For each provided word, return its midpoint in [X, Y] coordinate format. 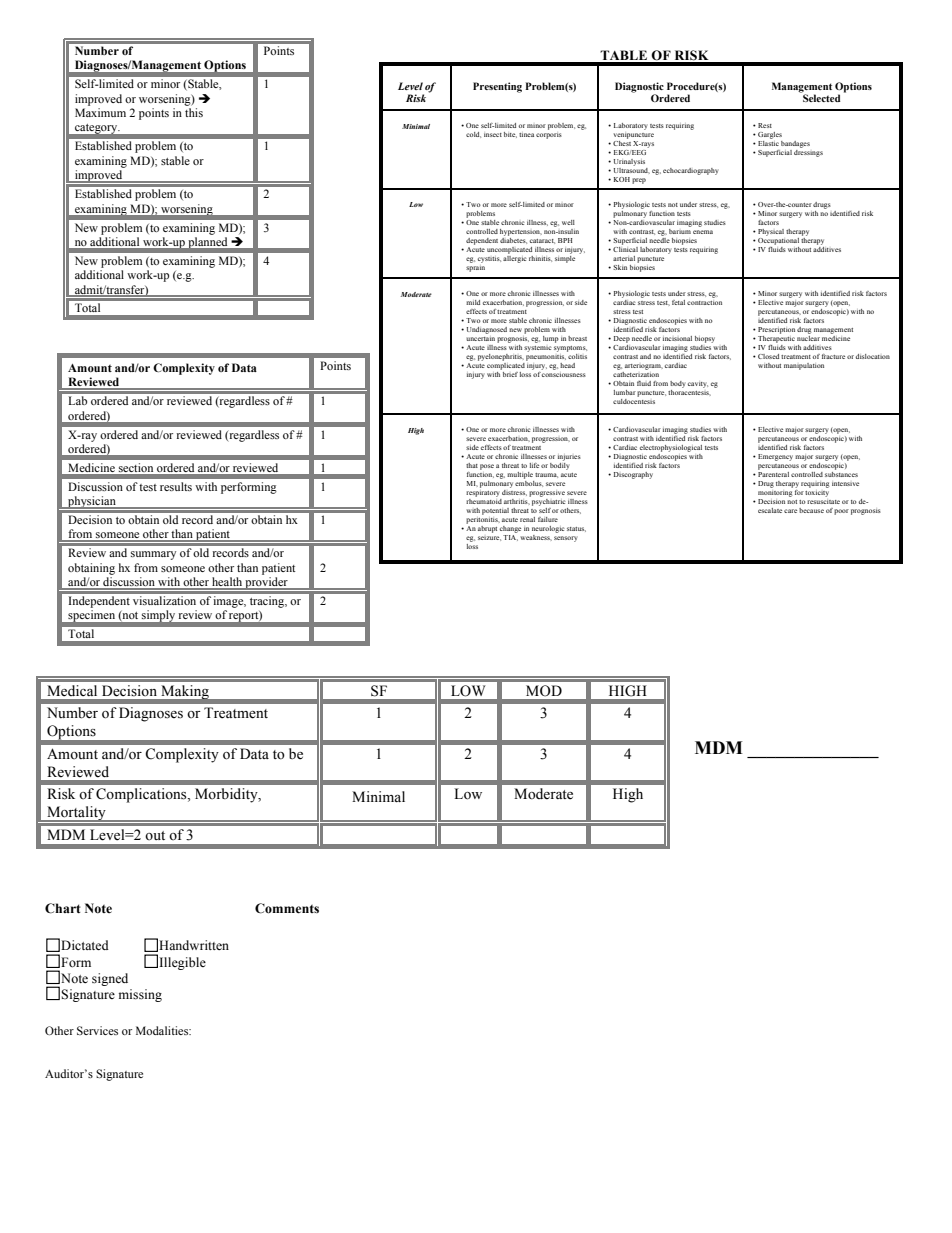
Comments [287, 908]
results [176, 486]
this [194, 112]
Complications [142, 795]
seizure [489, 536]
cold [473, 135]
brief [510, 374]
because [811, 510]
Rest [765, 125]
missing [140, 995]
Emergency [775, 457]
